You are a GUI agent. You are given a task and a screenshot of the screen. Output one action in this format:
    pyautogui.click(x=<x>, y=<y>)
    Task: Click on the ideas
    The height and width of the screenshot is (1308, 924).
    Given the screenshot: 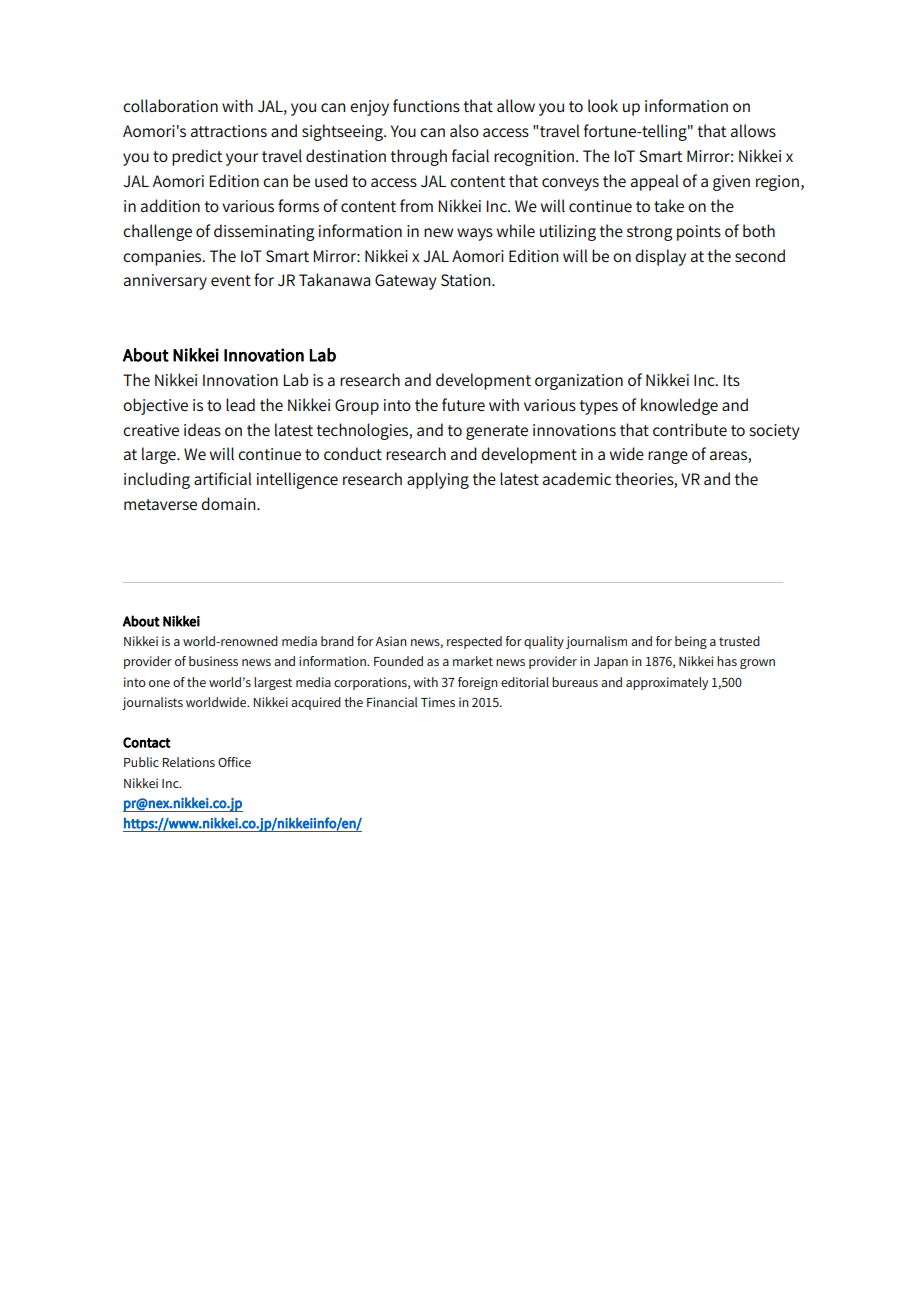 What is the action you would take?
    pyautogui.click(x=202, y=429)
